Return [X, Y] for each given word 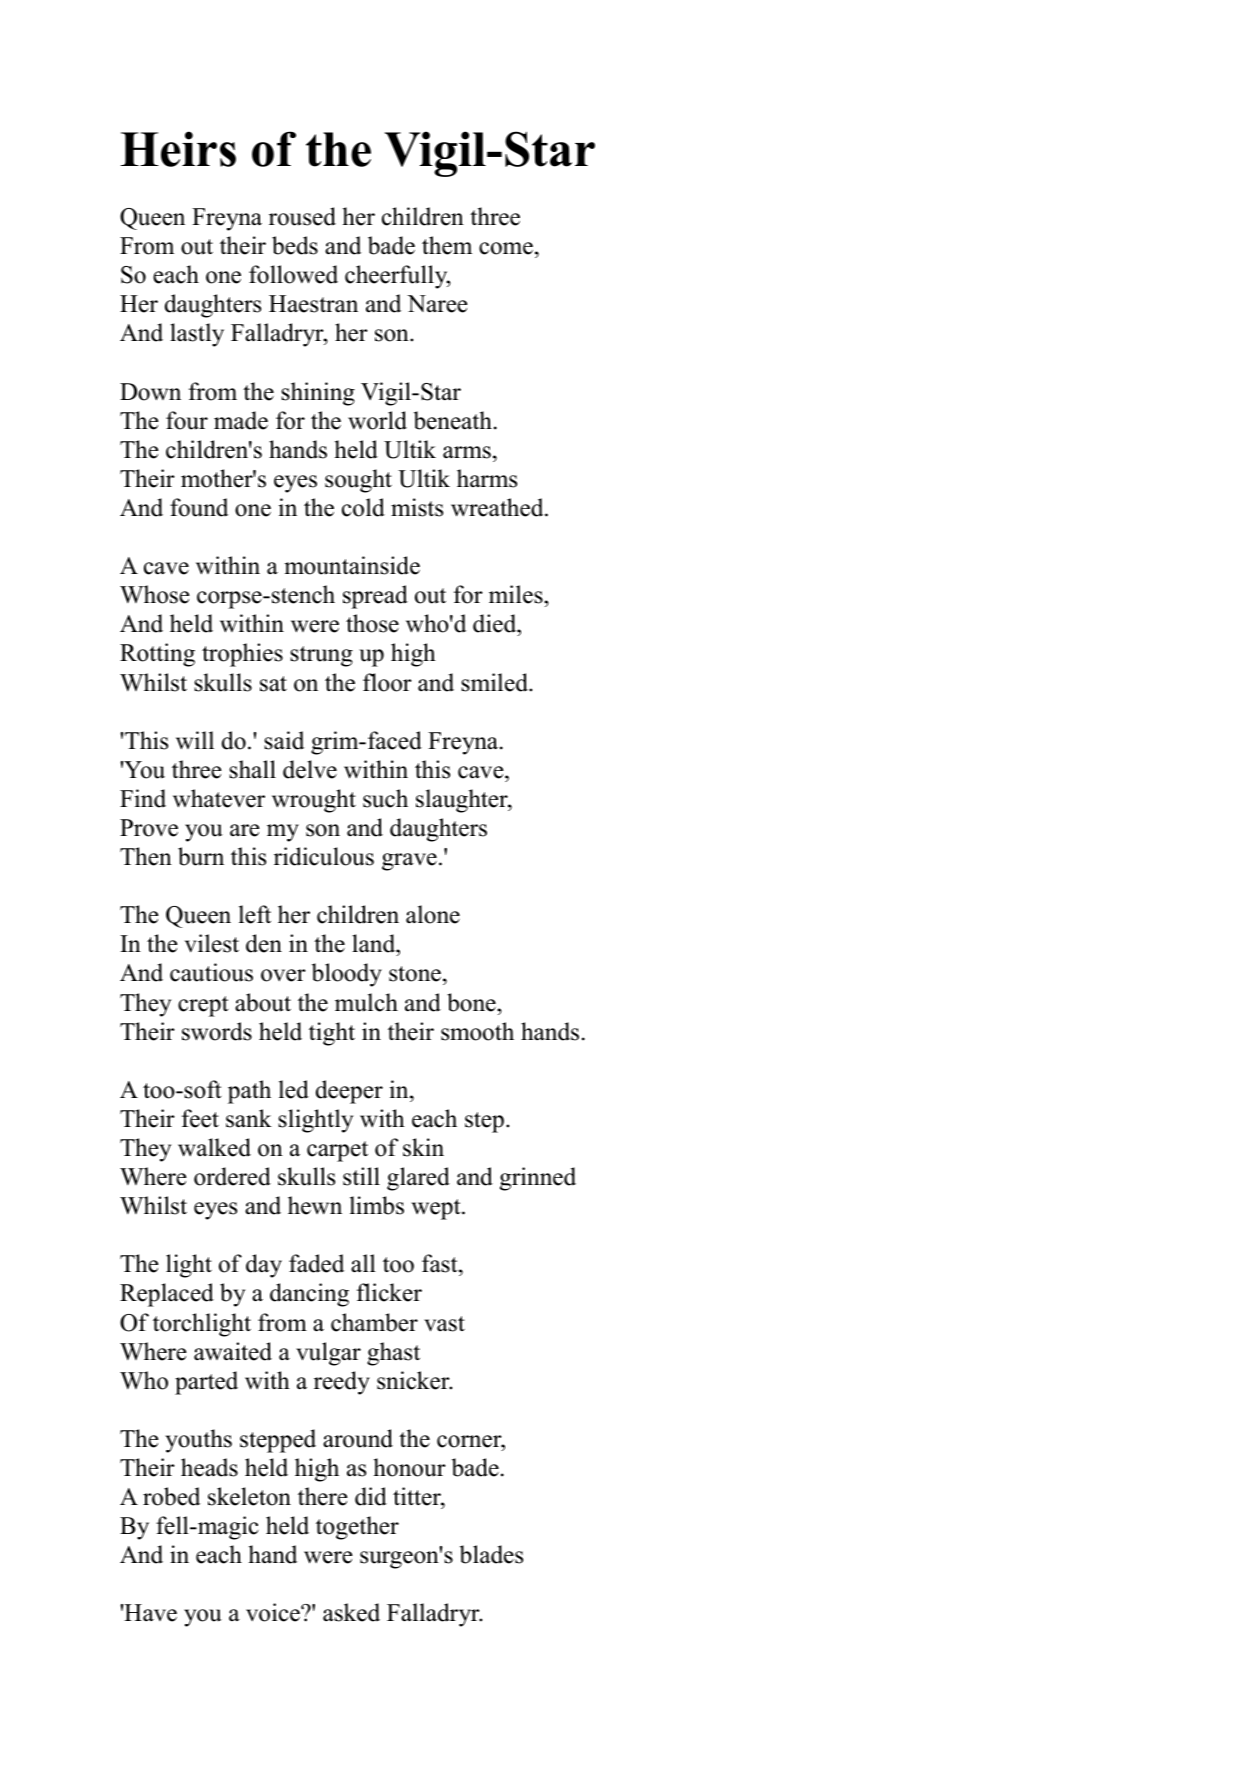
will [195, 740]
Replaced [167, 1295]
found [199, 507]
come [506, 248]
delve [310, 769]
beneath [453, 420]
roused [302, 216]
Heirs [178, 149]
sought [358, 481]
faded [316, 1263]
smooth [477, 1031]
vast [444, 1324]
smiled [495, 682]
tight [332, 1034]
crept [203, 1006]
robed [171, 1496]
